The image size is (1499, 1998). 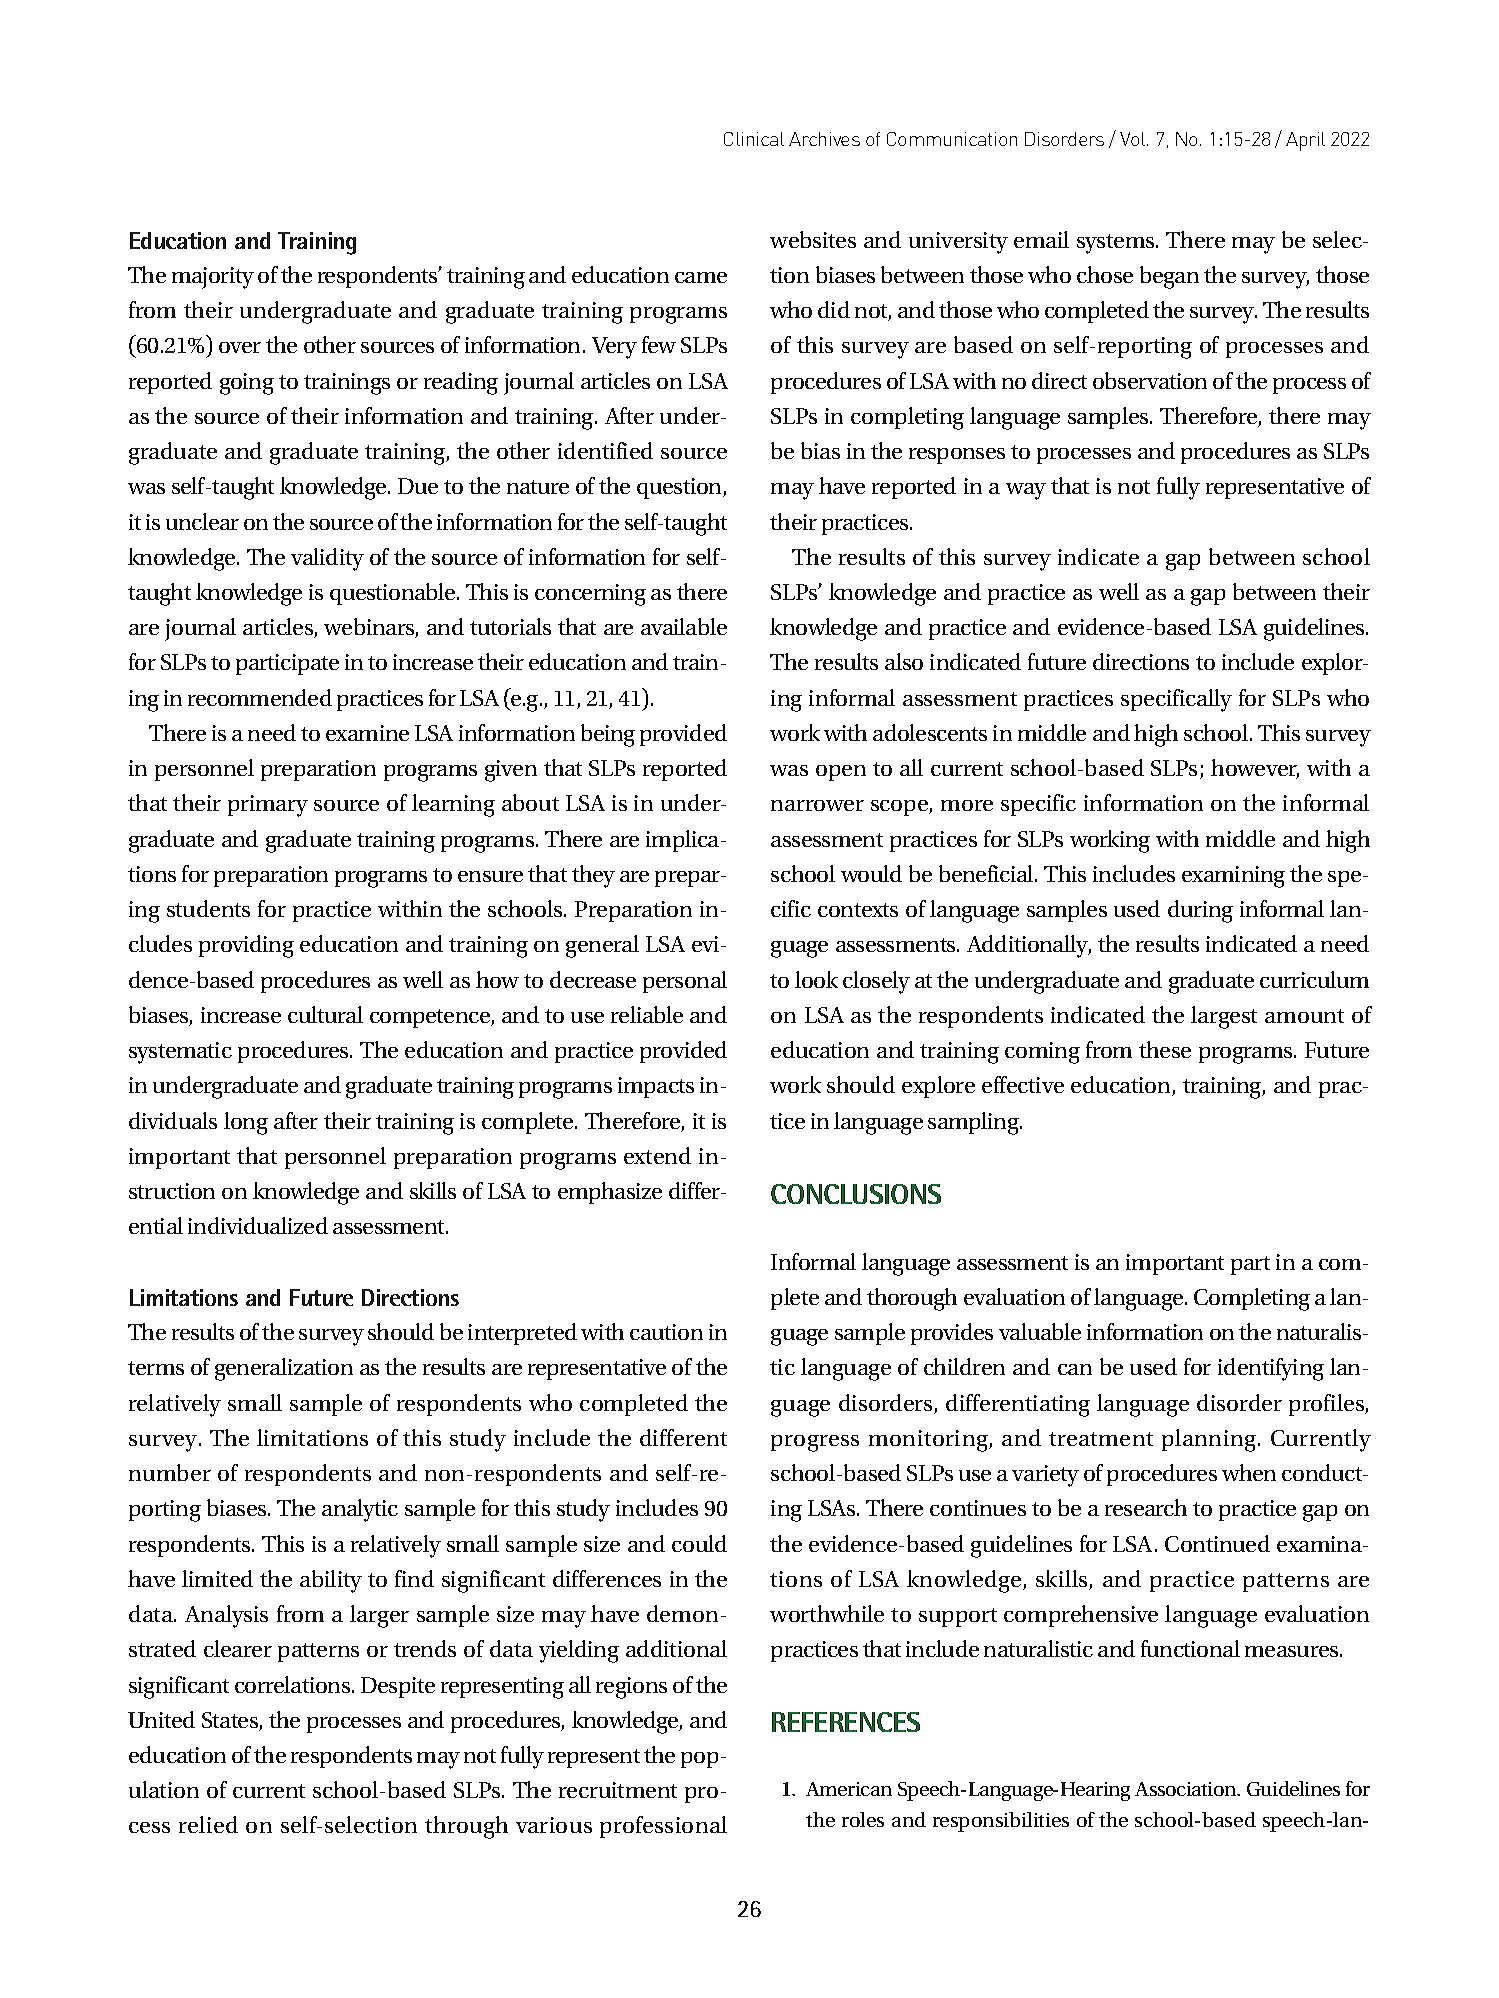 I want to click on professional, so click(x=663, y=1827).
